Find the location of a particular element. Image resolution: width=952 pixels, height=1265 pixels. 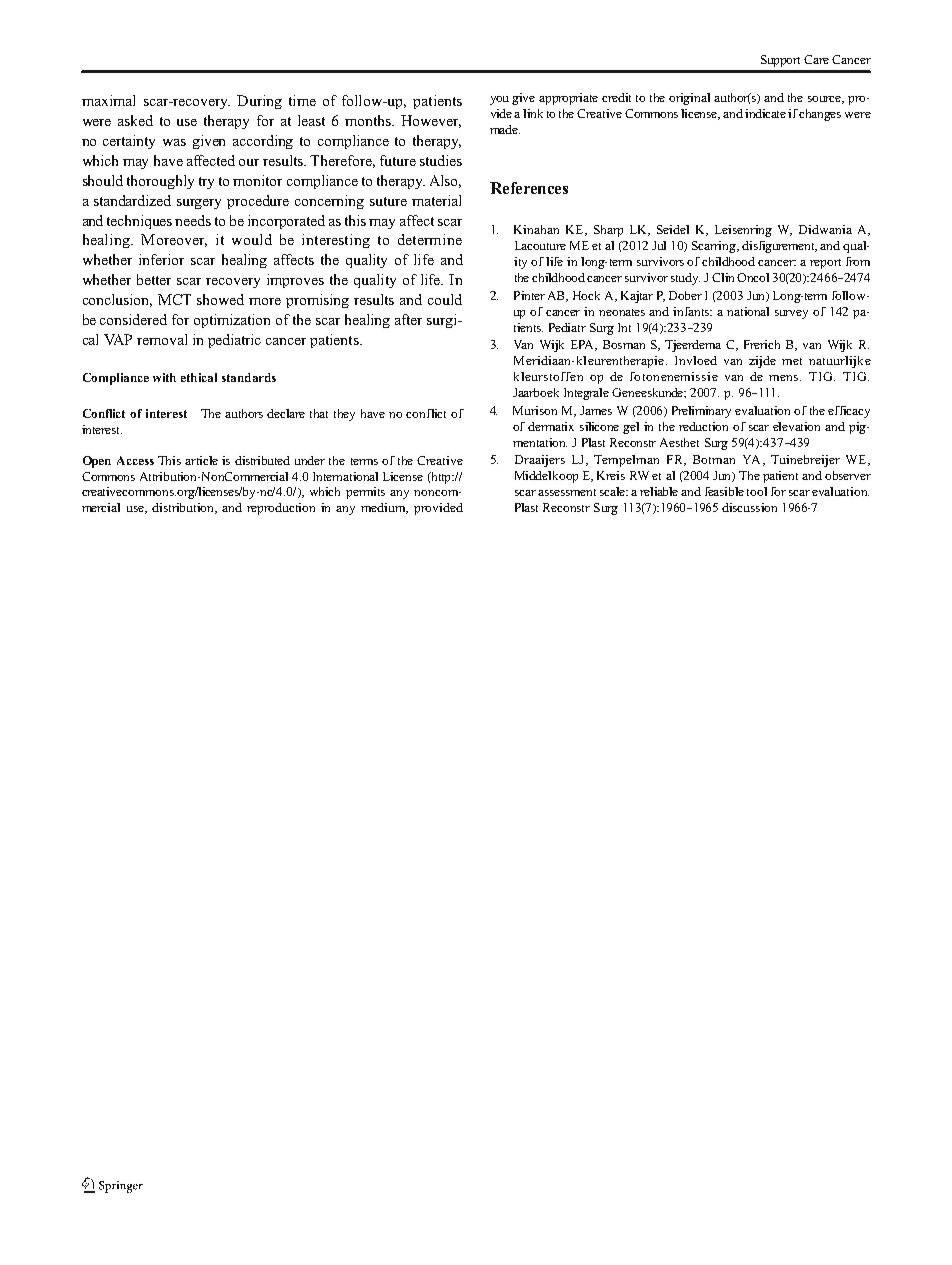

after is located at coordinates (408, 319).
